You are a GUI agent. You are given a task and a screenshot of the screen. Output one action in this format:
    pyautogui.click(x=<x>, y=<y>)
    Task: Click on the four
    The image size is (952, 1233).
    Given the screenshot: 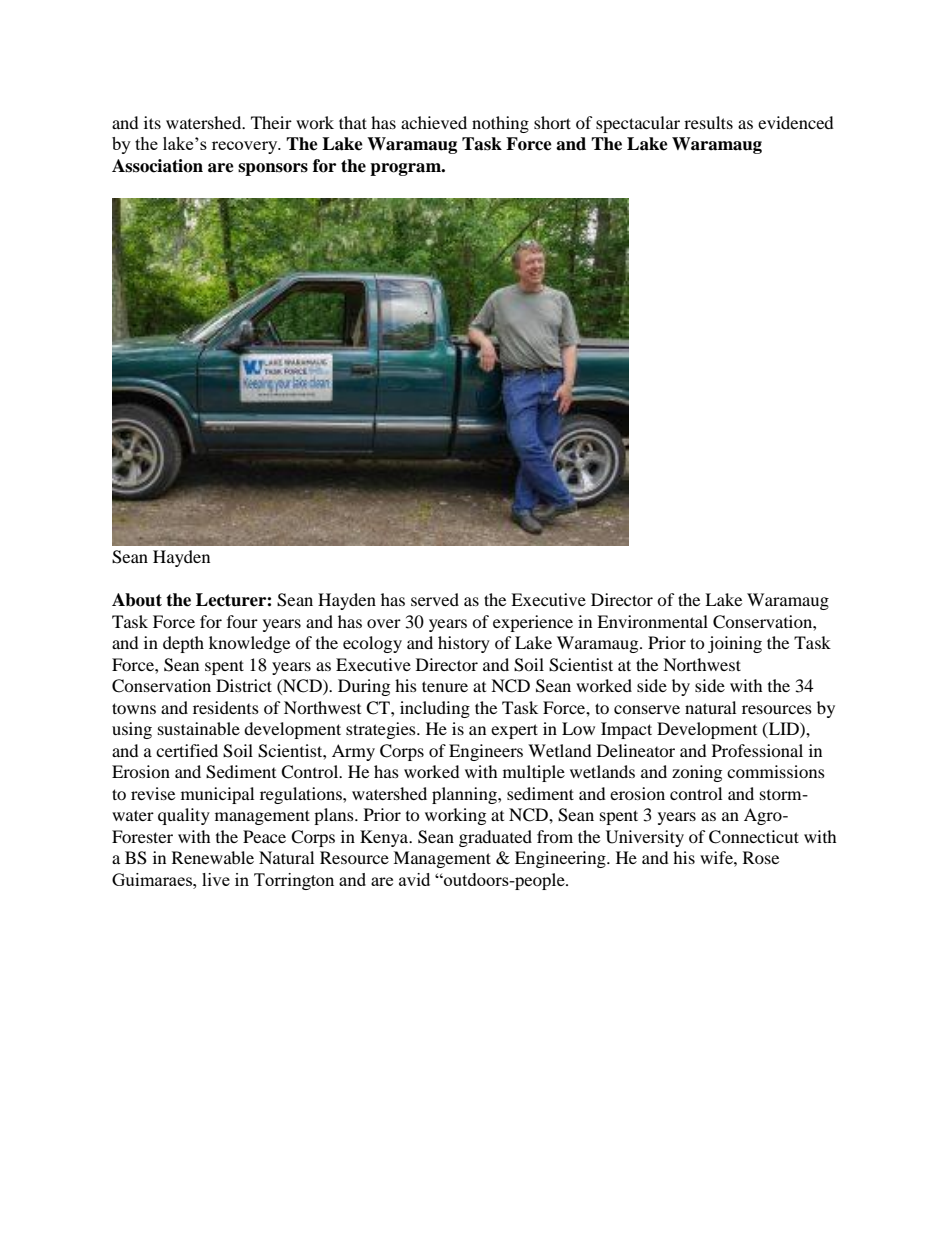 What is the action you would take?
    pyautogui.click(x=242, y=621)
